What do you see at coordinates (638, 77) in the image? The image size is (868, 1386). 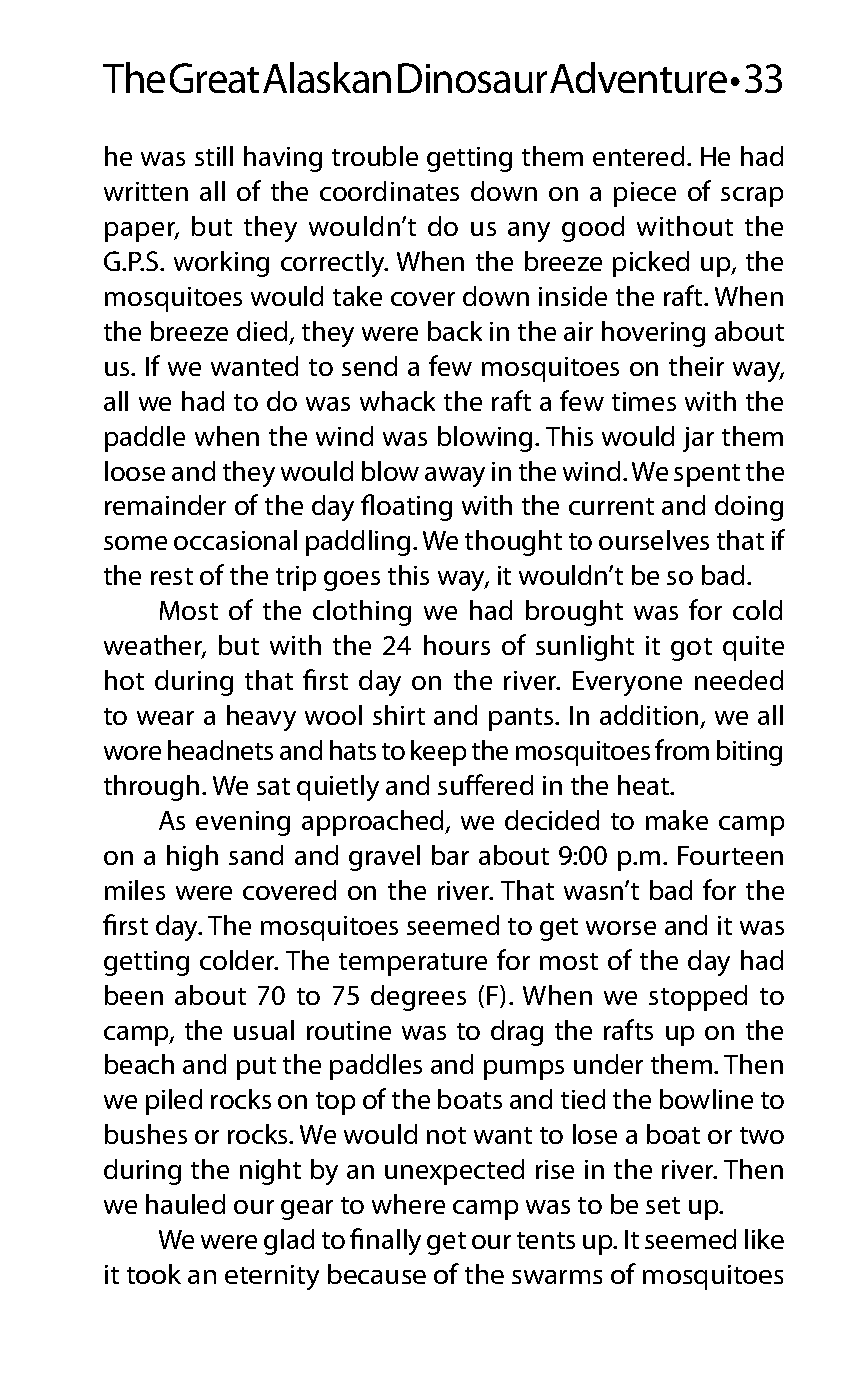 I see `Adventure` at bounding box center [638, 77].
